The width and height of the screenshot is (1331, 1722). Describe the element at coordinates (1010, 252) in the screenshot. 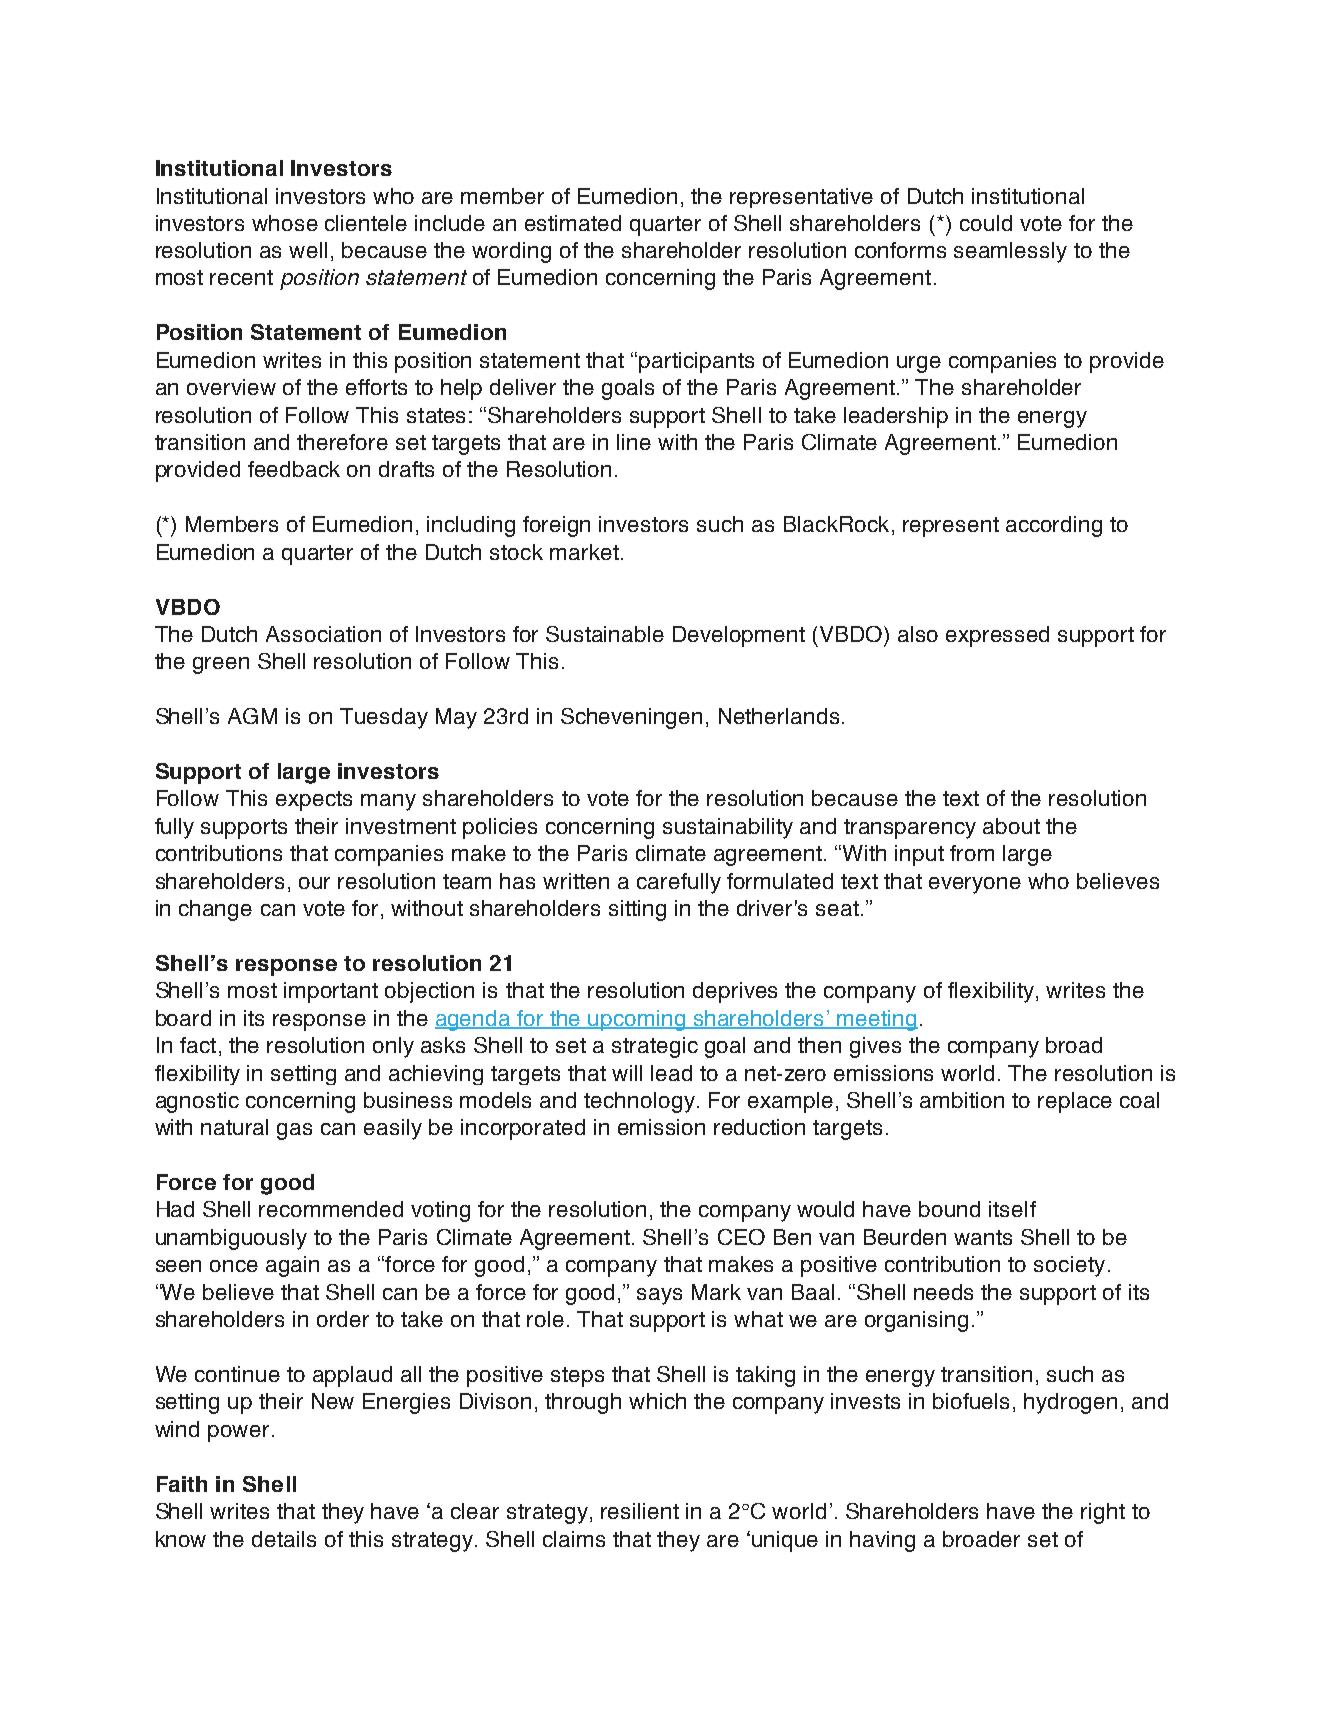

I see `seamlessly` at that location.
